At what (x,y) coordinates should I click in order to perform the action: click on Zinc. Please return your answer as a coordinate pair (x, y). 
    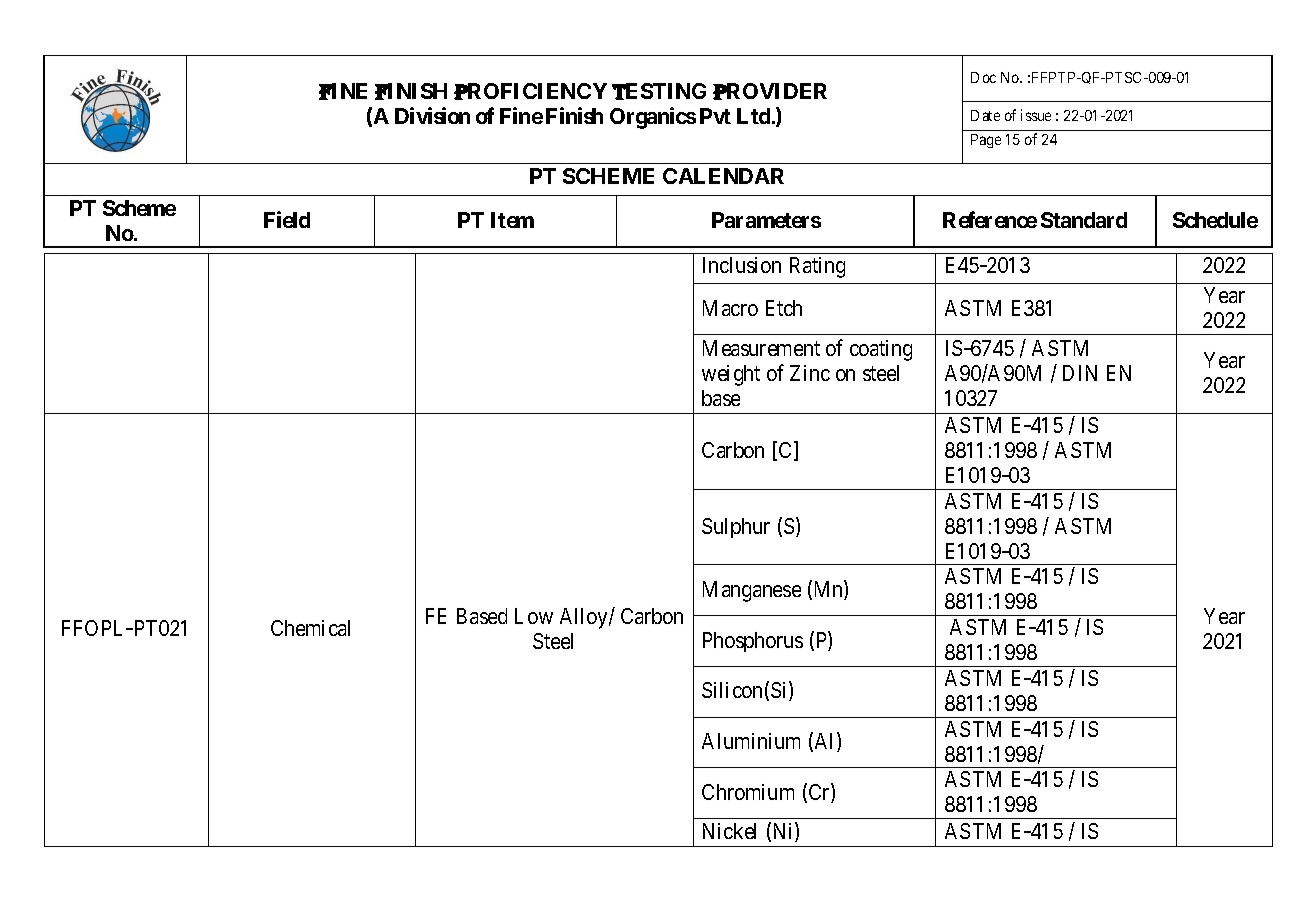
    Looking at the image, I should click on (810, 373).
